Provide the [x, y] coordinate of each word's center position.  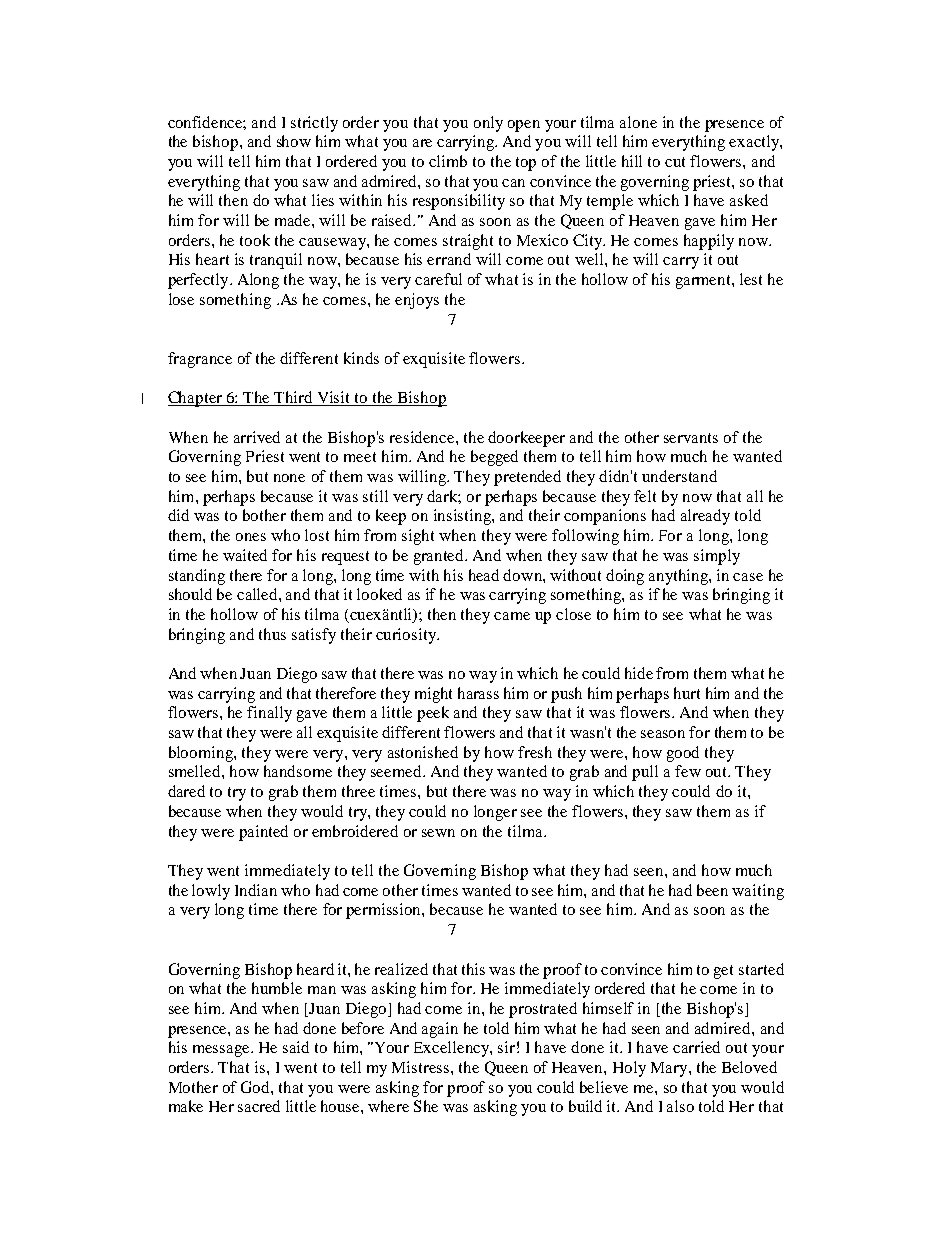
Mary [670, 1069]
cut [675, 162]
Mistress [422, 1067]
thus [272, 634]
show [294, 141]
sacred [259, 1106]
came [512, 616]
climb [448, 161]
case [748, 577]
